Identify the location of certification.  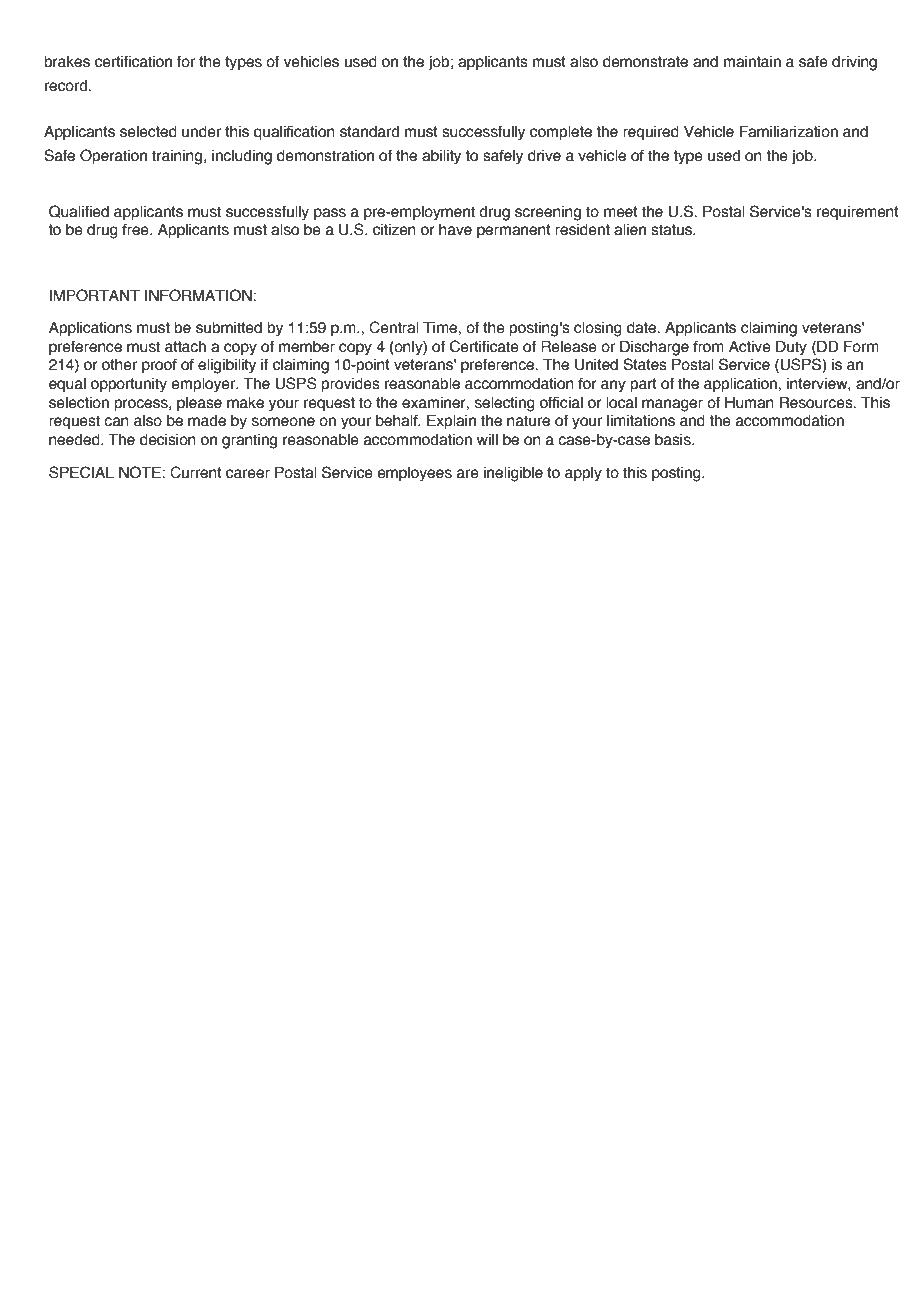
(133, 62).
